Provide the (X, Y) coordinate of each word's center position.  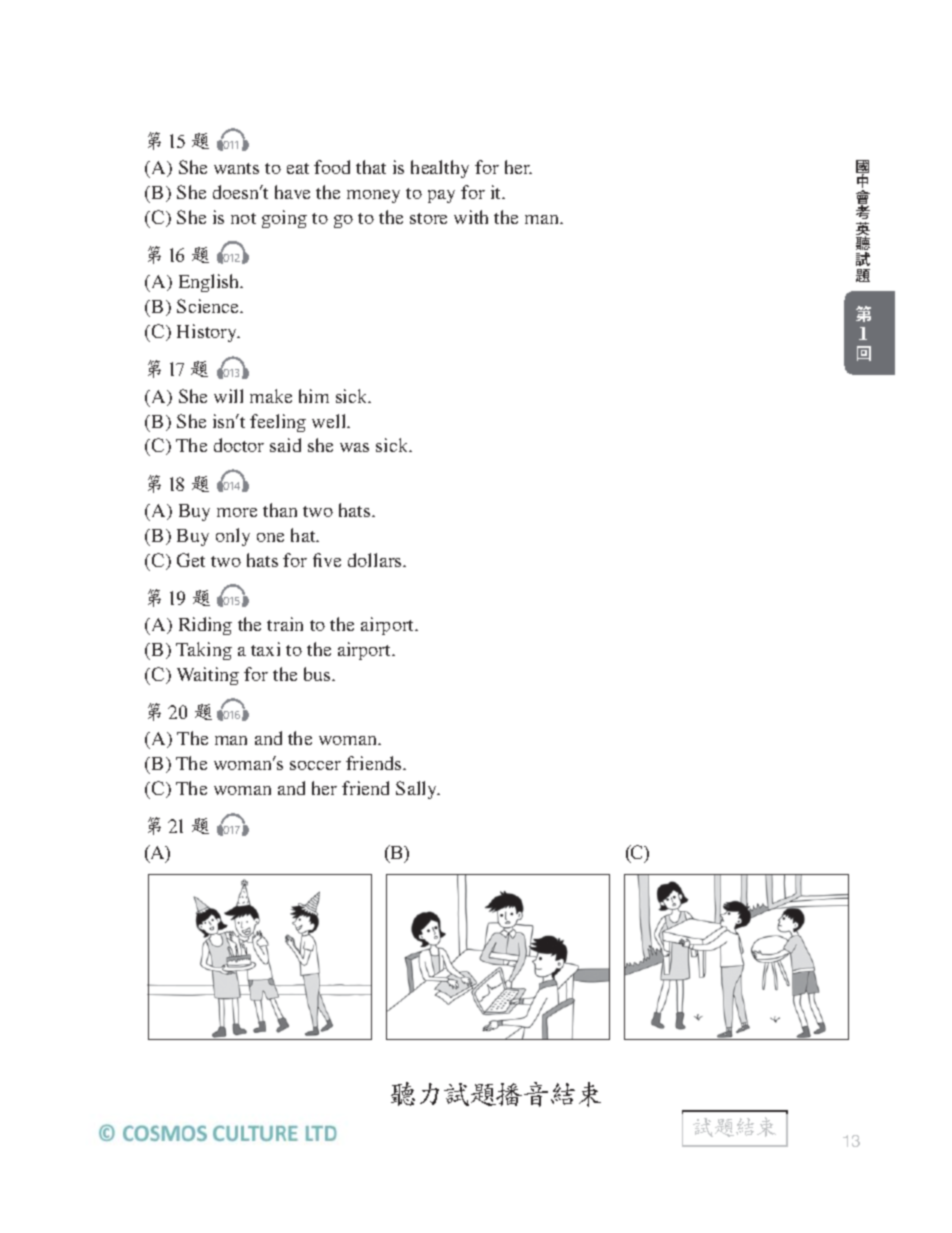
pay (441, 196)
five (327, 560)
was (354, 447)
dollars (376, 560)
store (428, 218)
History (208, 333)
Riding (205, 626)
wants (236, 168)
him (314, 396)
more (237, 512)
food (332, 167)
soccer (315, 765)
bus (318, 674)
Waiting (208, 676)
